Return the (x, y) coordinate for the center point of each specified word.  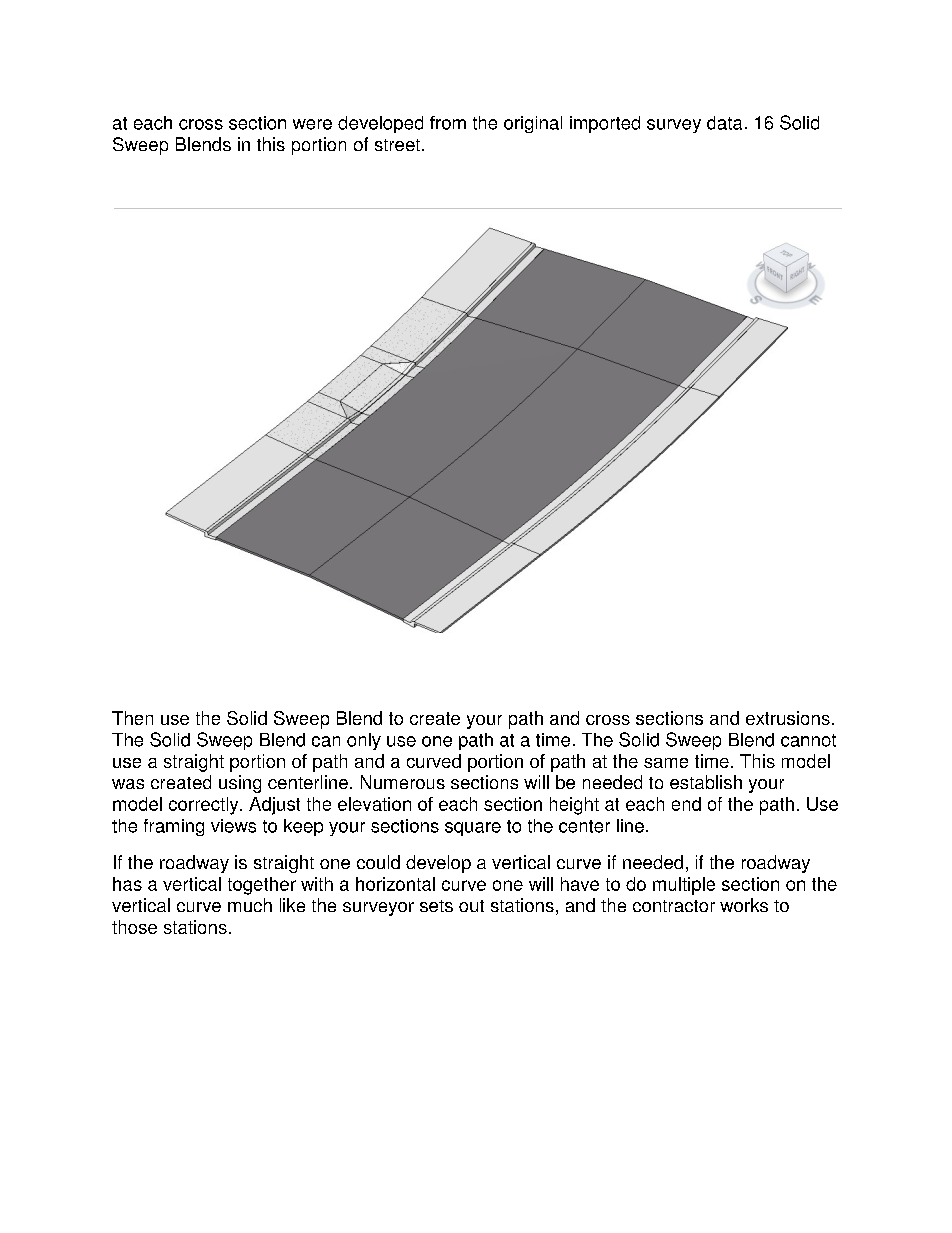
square (473, 829)
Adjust (274, 806)
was (128, 784)
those (134, 927)
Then (132, 718)
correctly (205, 806)
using (240, 784)
